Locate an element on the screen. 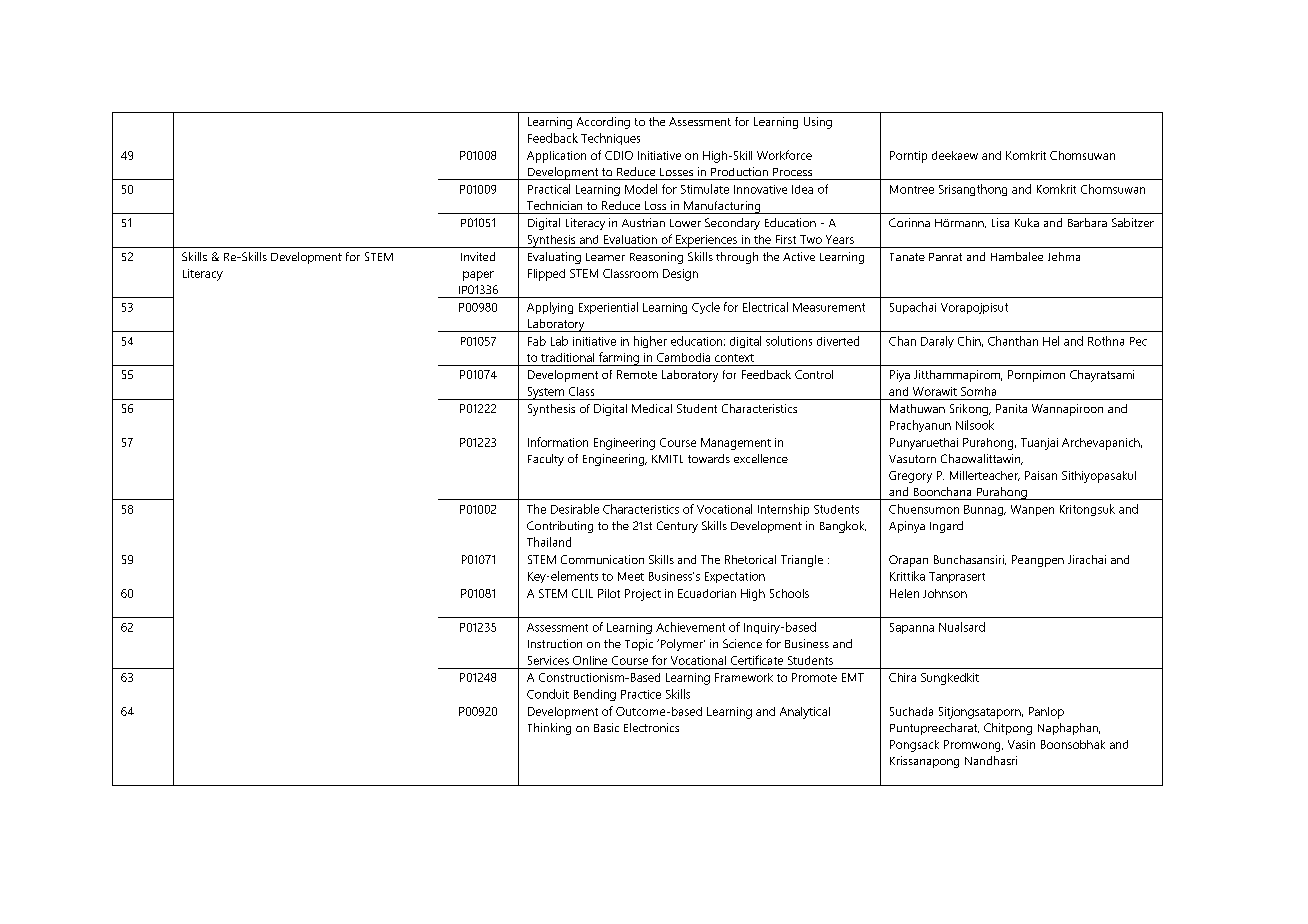 This screenshot has height=924, width=1308. Electrical is located at coordinates (765, 307).
